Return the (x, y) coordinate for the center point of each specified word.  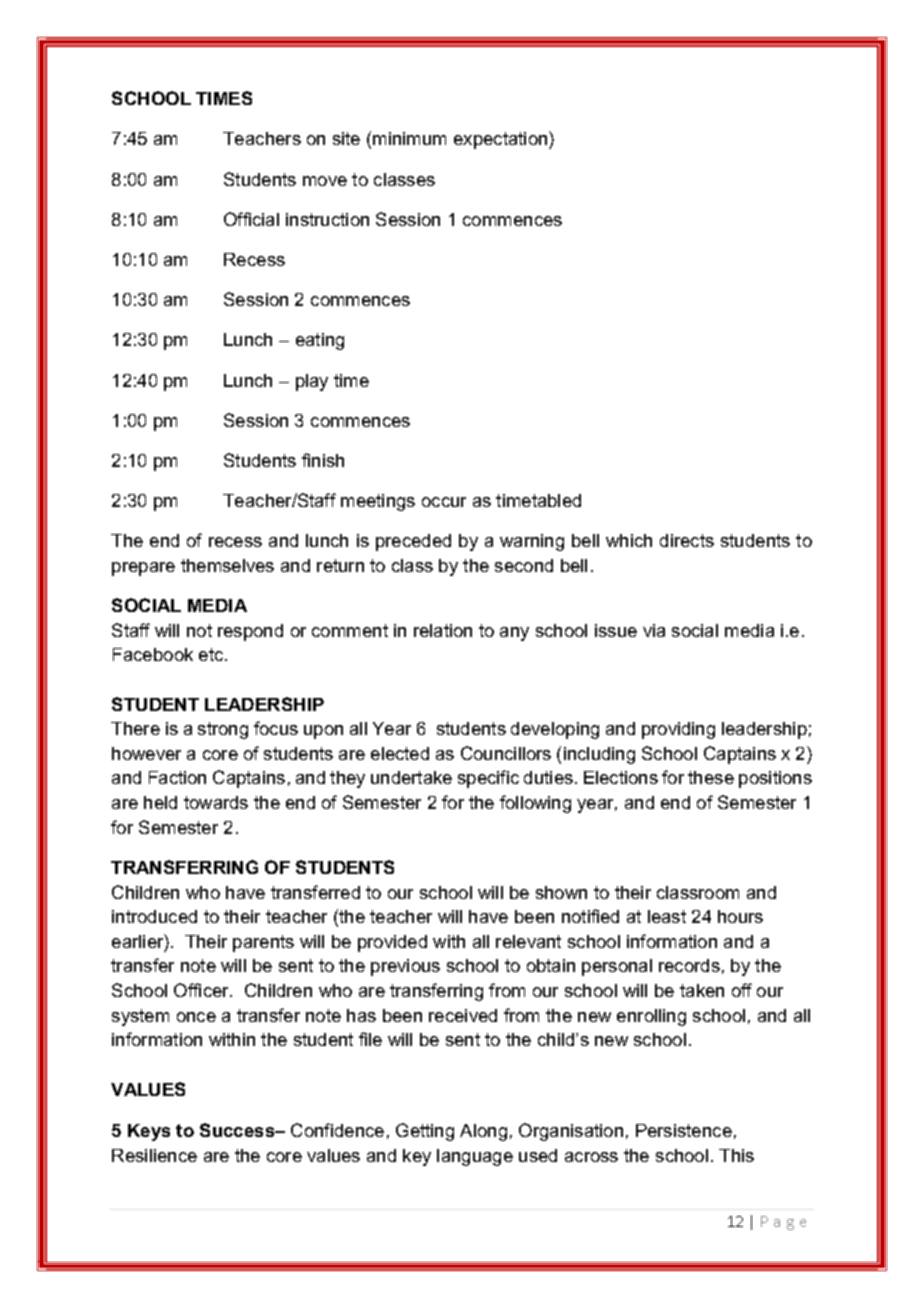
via (654, 630)
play (312, 382)
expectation (502, 140)
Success (238, 1130)
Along (483, 1132)
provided (392, 943)
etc (212, 654)
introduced (154, 916)
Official (251, 219)
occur (444, 502)
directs (687, 540)
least (667, 916)
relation (443, 630)
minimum (409, 138)
